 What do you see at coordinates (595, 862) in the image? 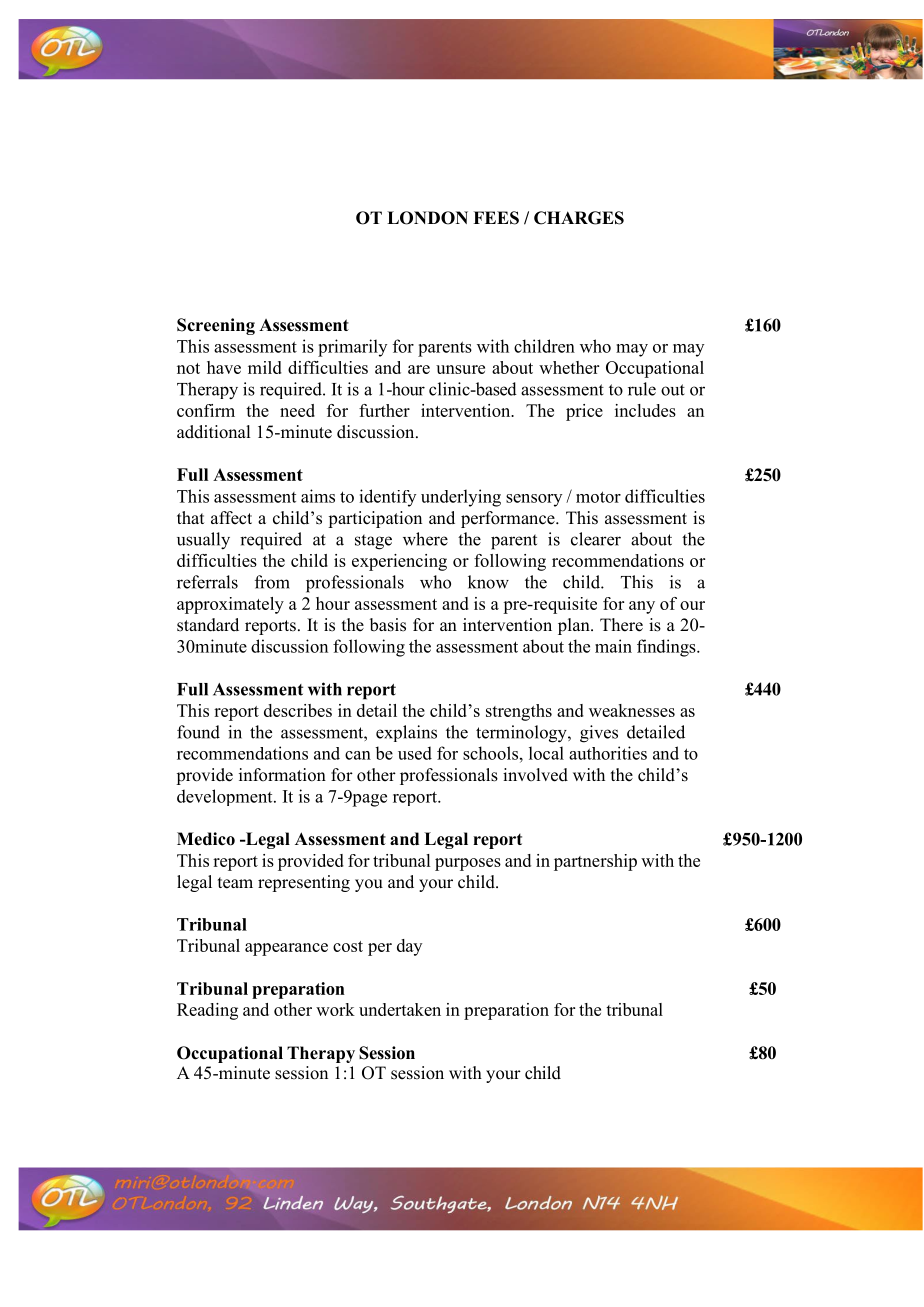
I see `partnership` at bounding box center [595, 862].
